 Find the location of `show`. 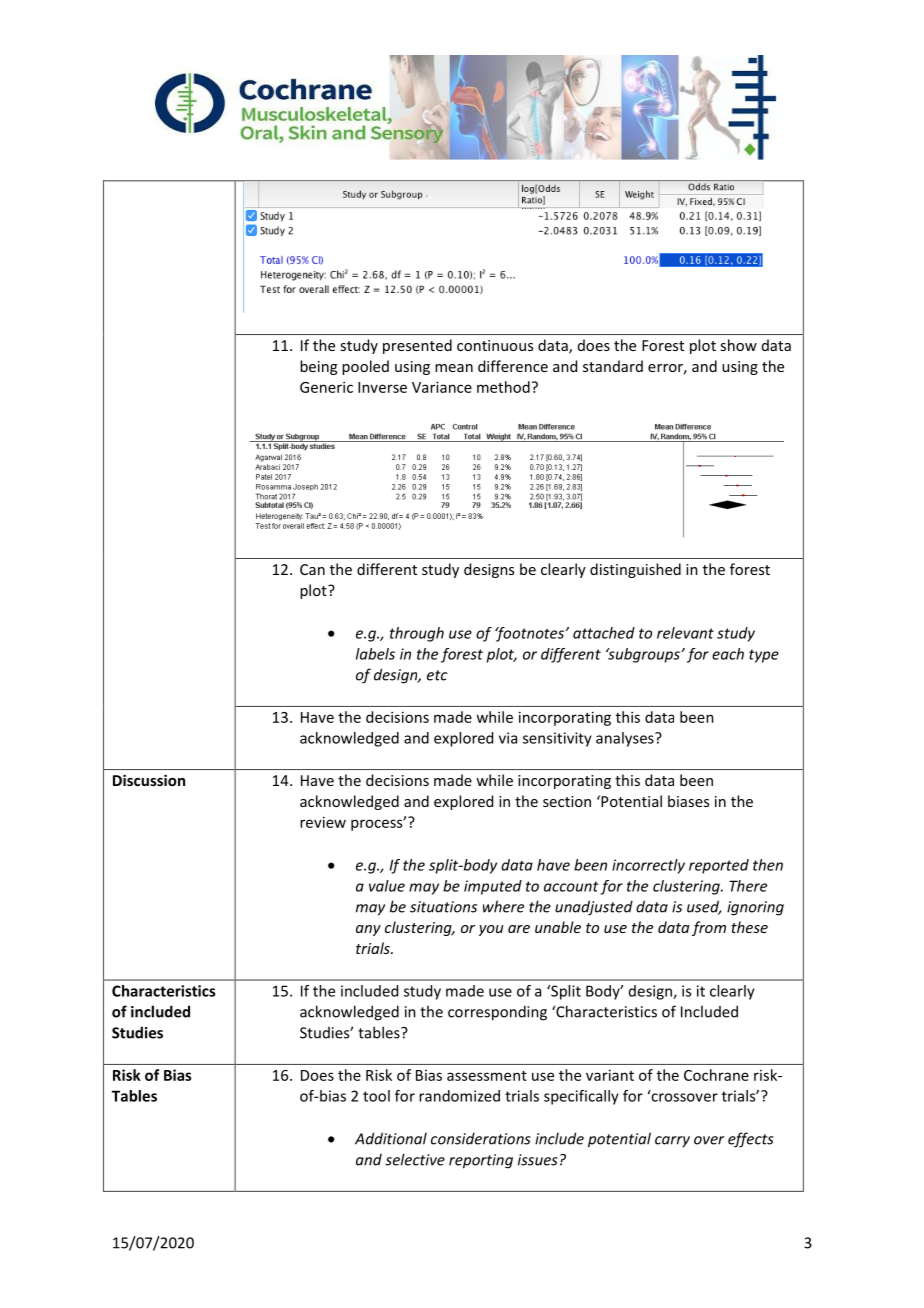

show is located at coordinates (738, 345).
